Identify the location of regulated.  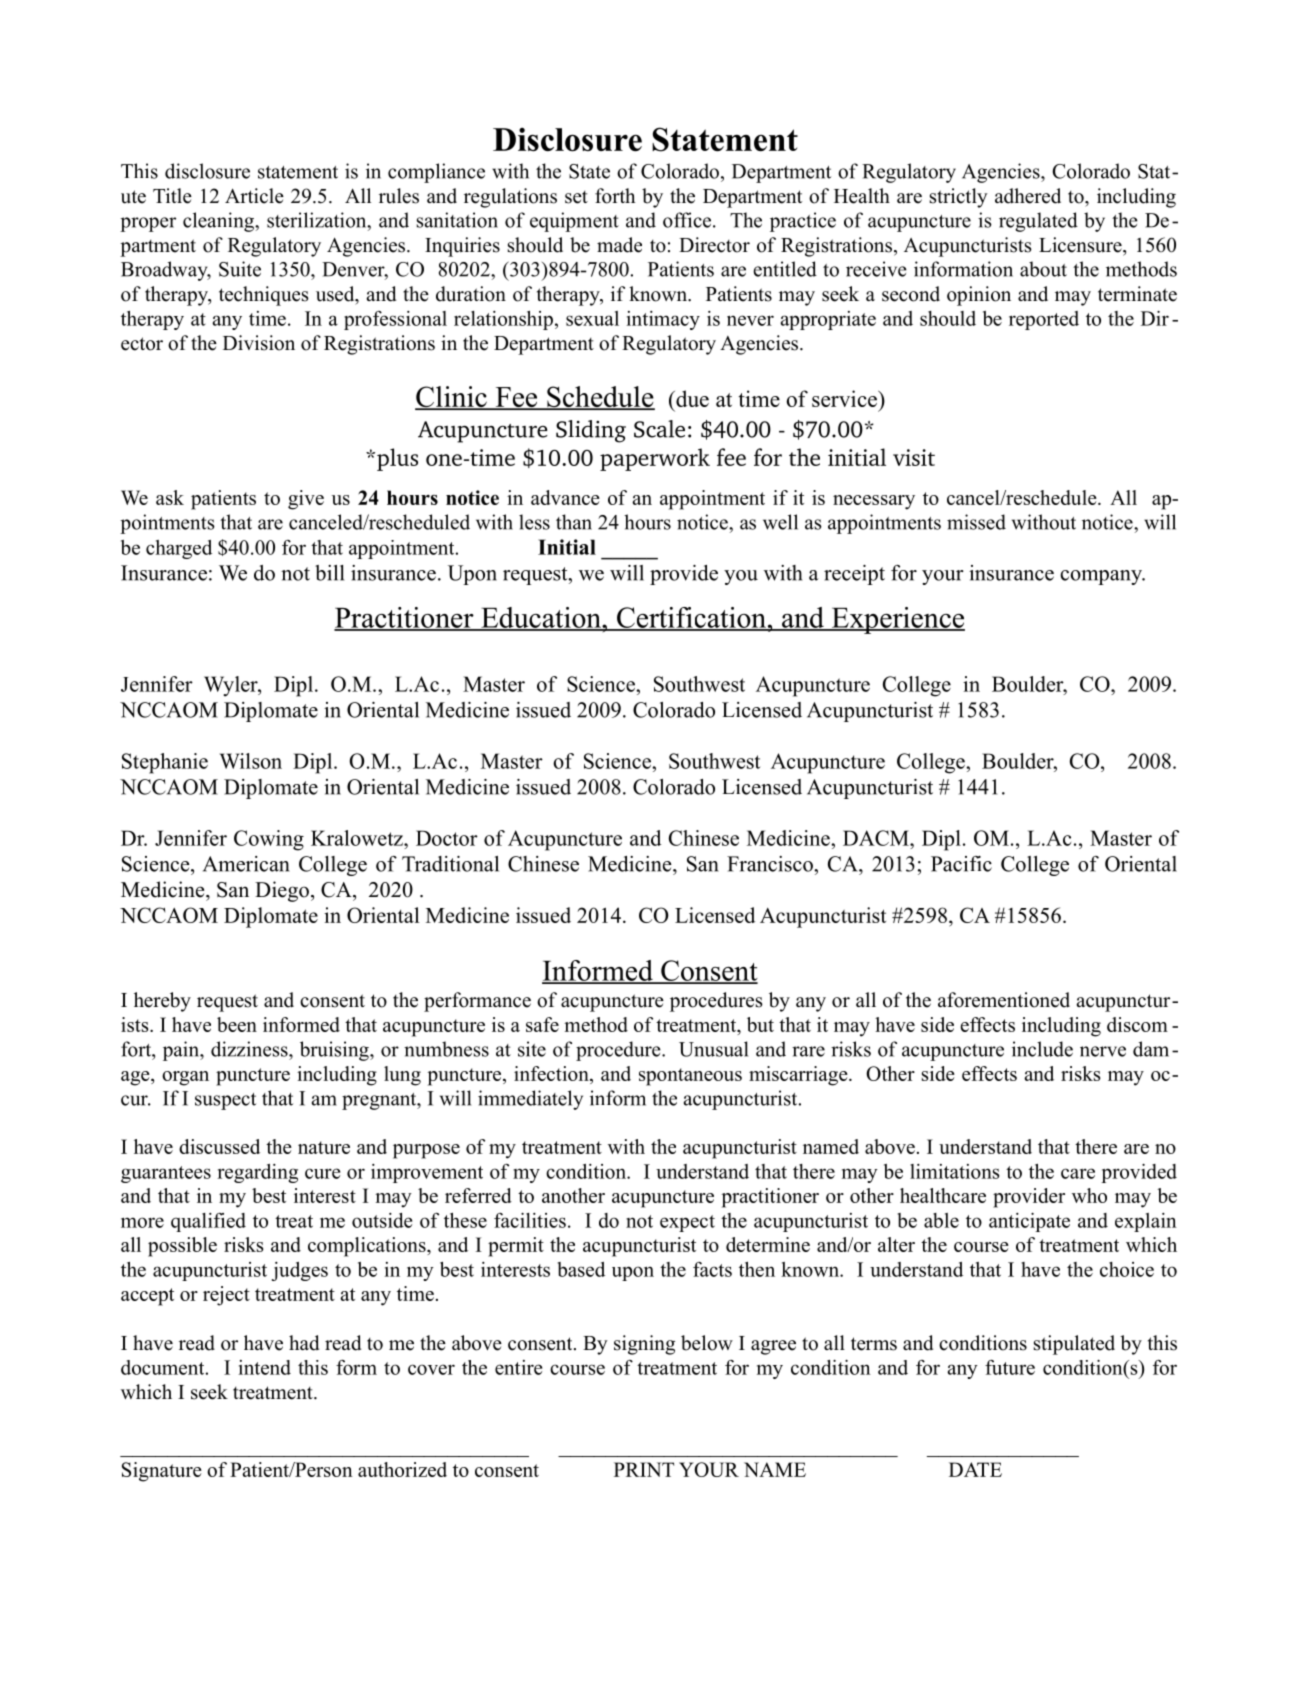
(1038, 222).
